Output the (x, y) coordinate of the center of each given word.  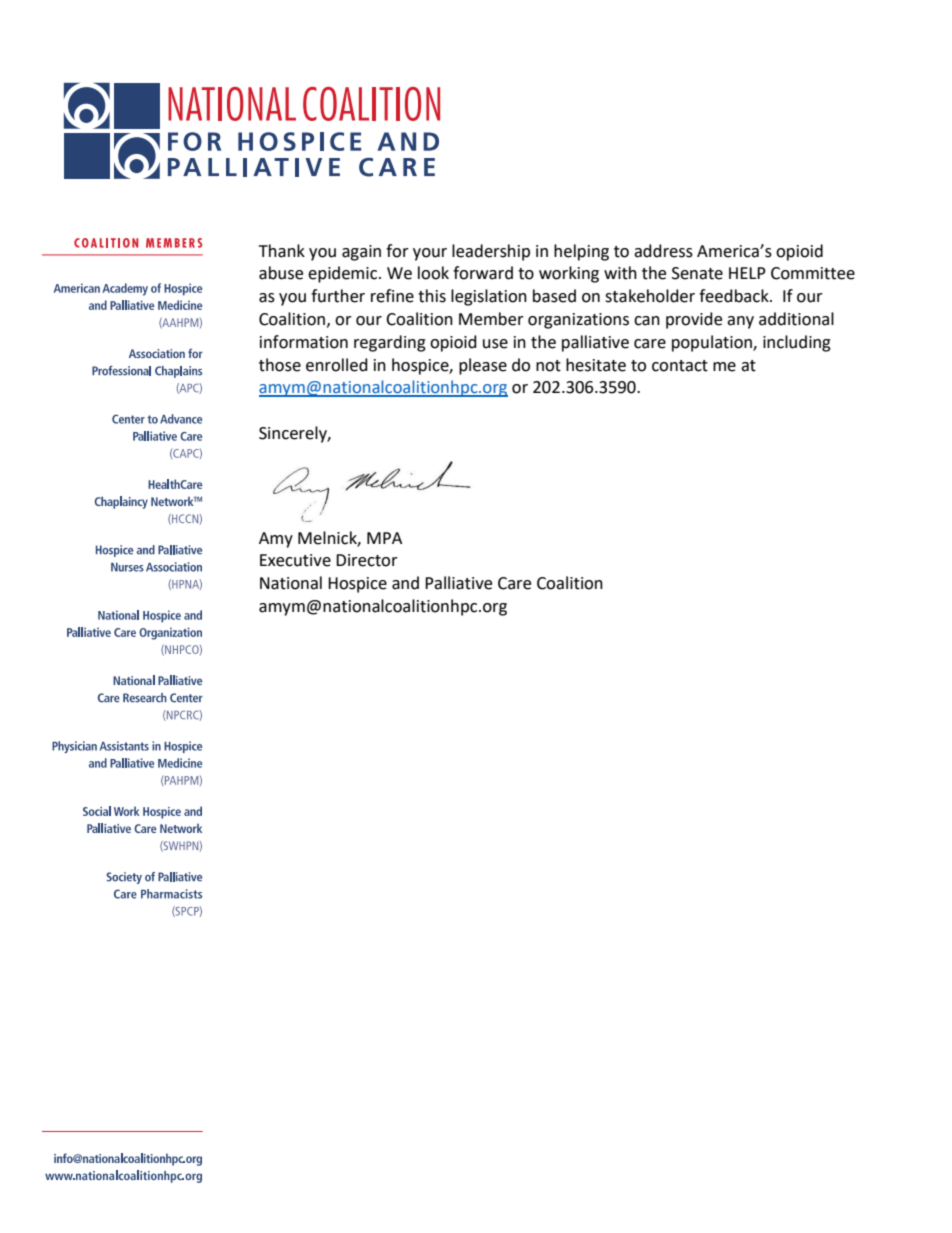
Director (367, 560)
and (405, 583)
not (548, 366)
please (483, 366)
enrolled (337, 365)
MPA (384, 538)
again (361, 253)
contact (680, 366)
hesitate (596, 365)
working (569, 274)
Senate (697, 273)
